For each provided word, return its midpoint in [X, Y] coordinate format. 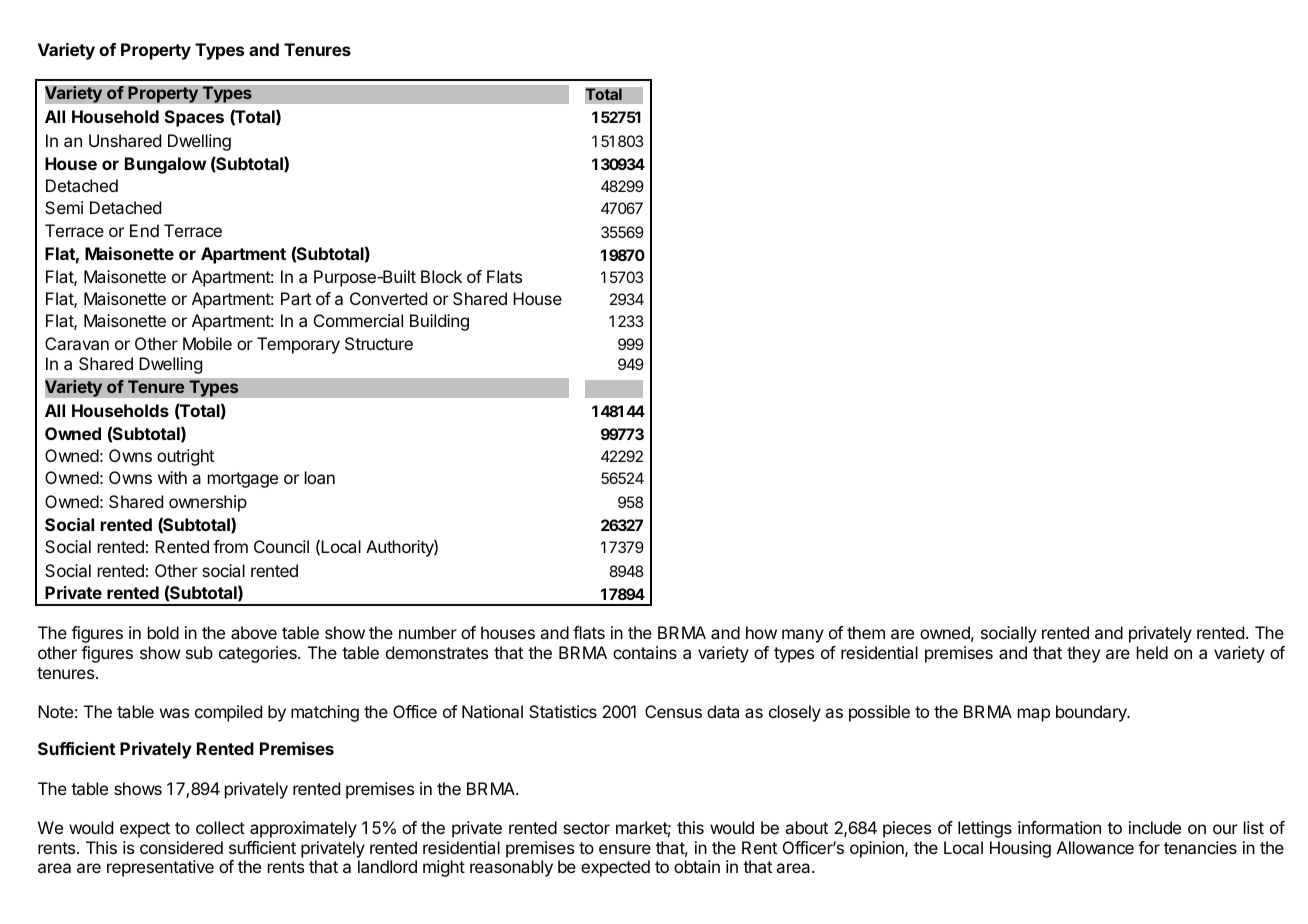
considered [181, 847]
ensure [625, 849]
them [866, 632]
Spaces [194, 118]
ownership [208, 503]
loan [320, 477]
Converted [388, 298]
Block [441, 276]
